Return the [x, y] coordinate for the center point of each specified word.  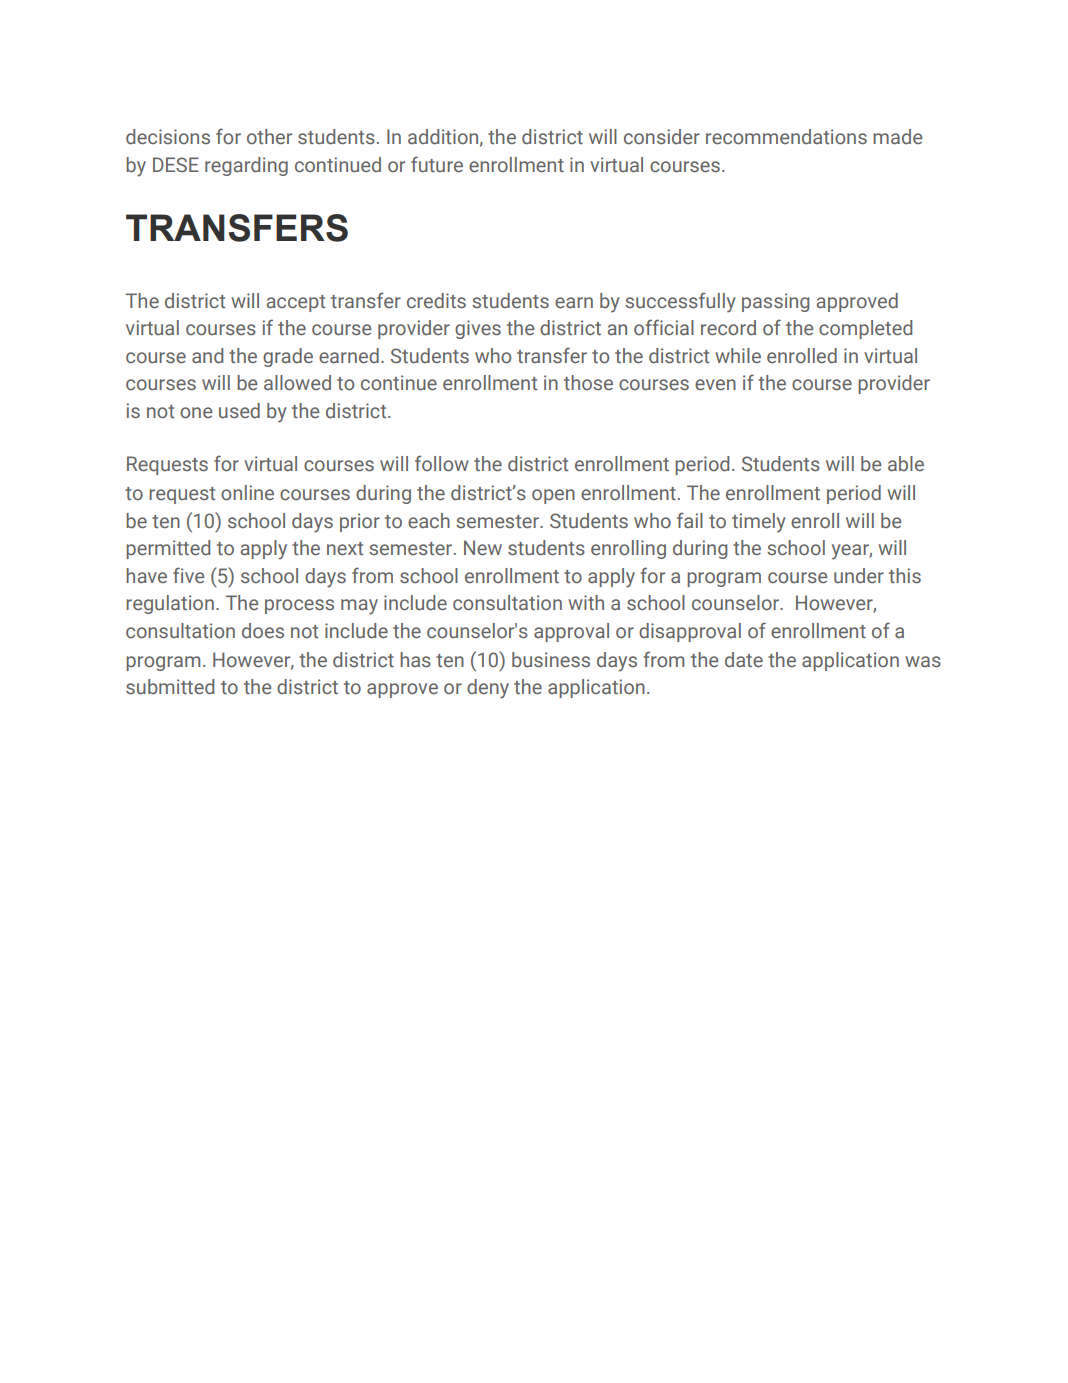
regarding [246, 166]
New [483, 548]
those [588, 382]
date [744, 660]
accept [296, 303]
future [437, 164]
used [239, 411]
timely [759, 523]
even [715, 385]
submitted [170, 687]
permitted [168, 549]
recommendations [786, 137]
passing [775, 302]
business [551, 660]
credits [436, 301]
